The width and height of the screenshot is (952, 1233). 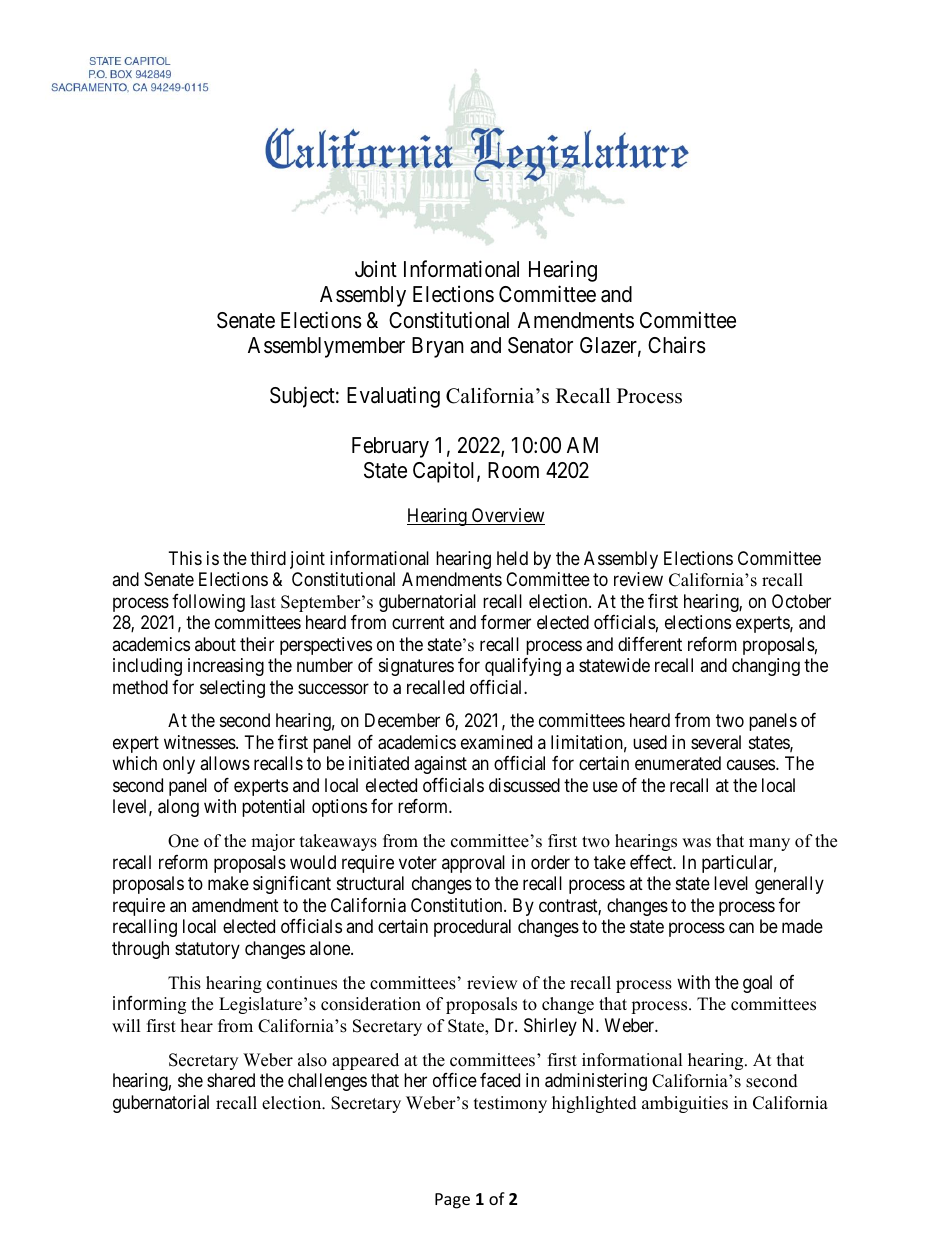 I want to click on Evaluating, so click(x=393, y=397).
